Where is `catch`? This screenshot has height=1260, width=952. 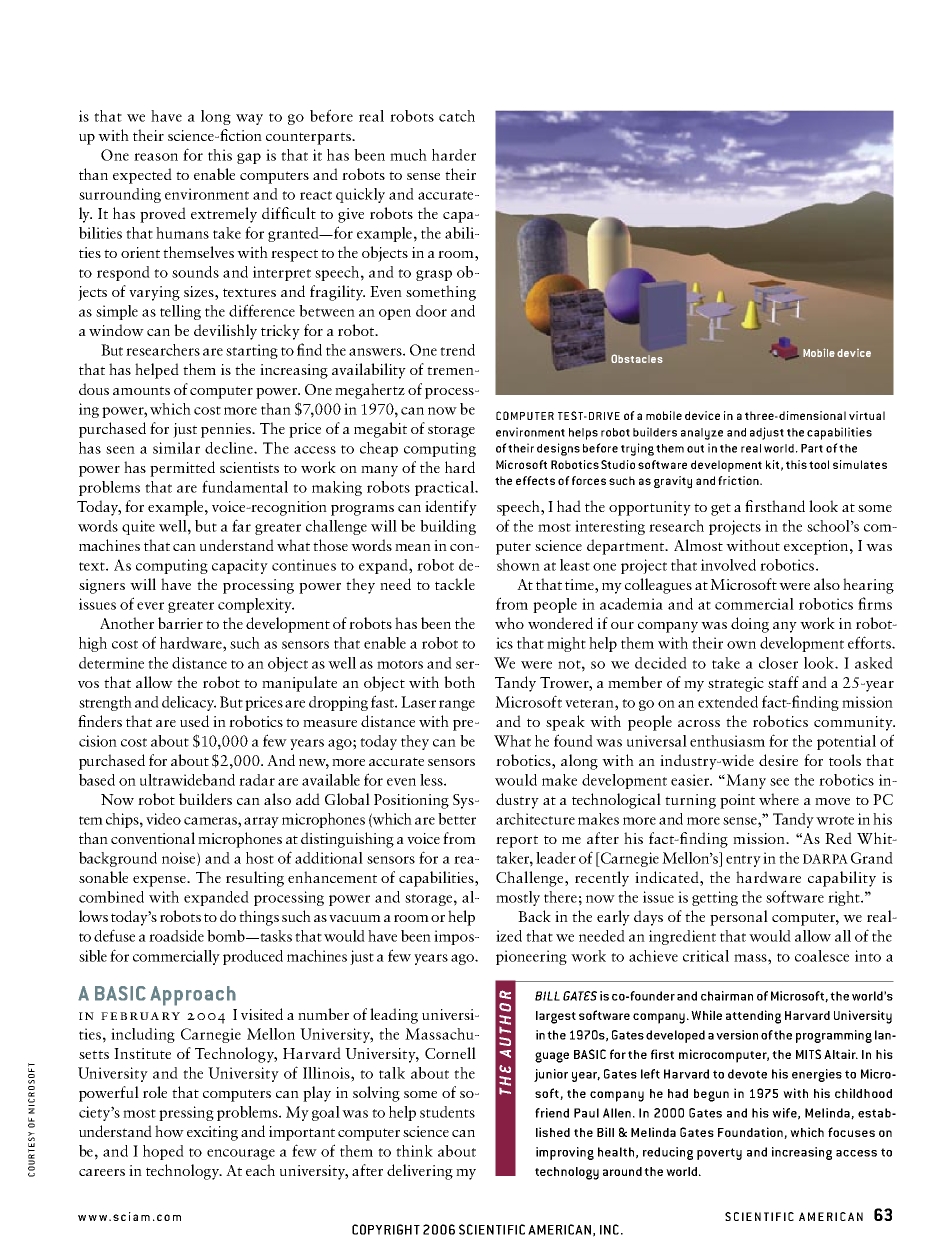 catch is located at coordinates (457, 116).
